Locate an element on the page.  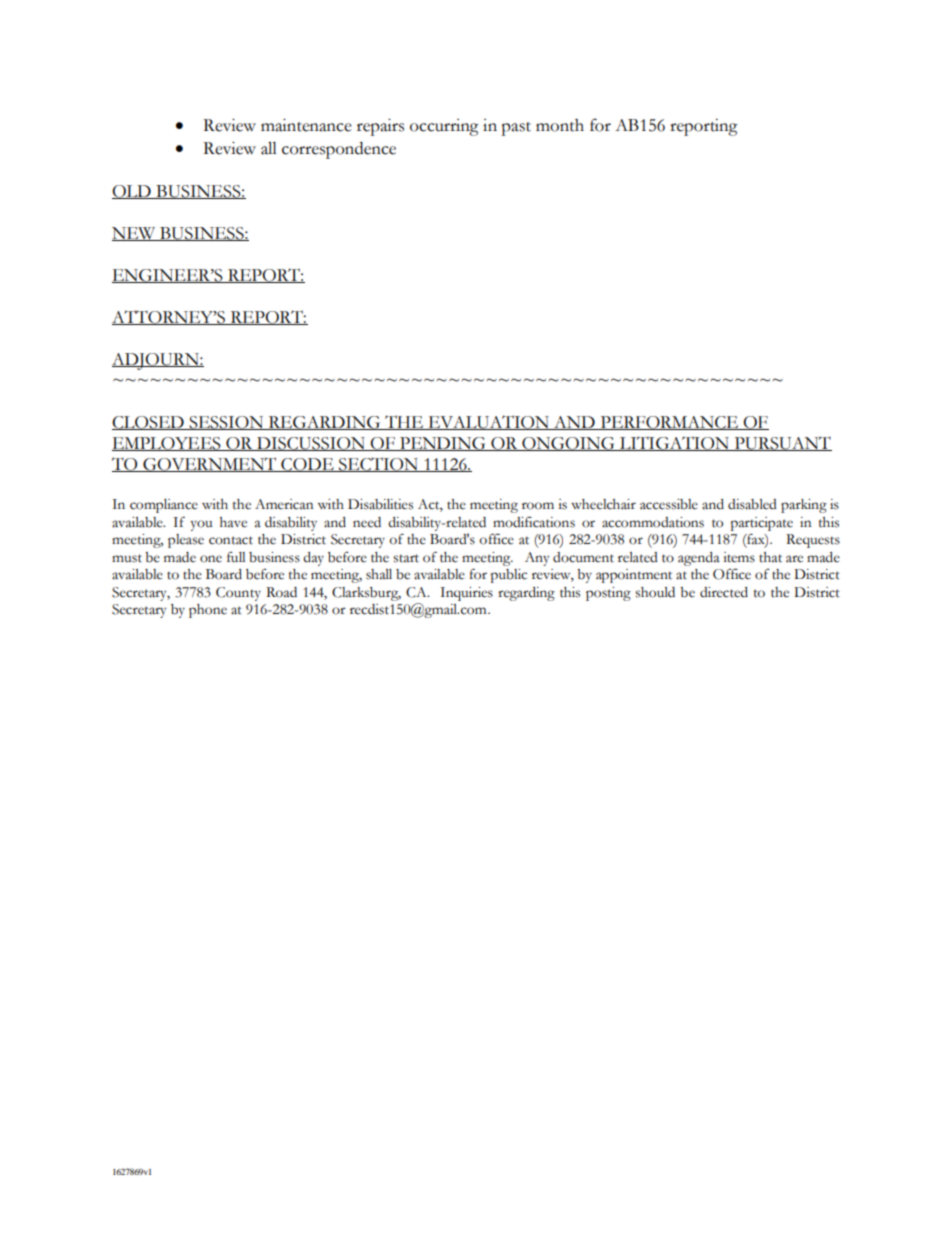
SESSION is located at coordinates (226, 423).
